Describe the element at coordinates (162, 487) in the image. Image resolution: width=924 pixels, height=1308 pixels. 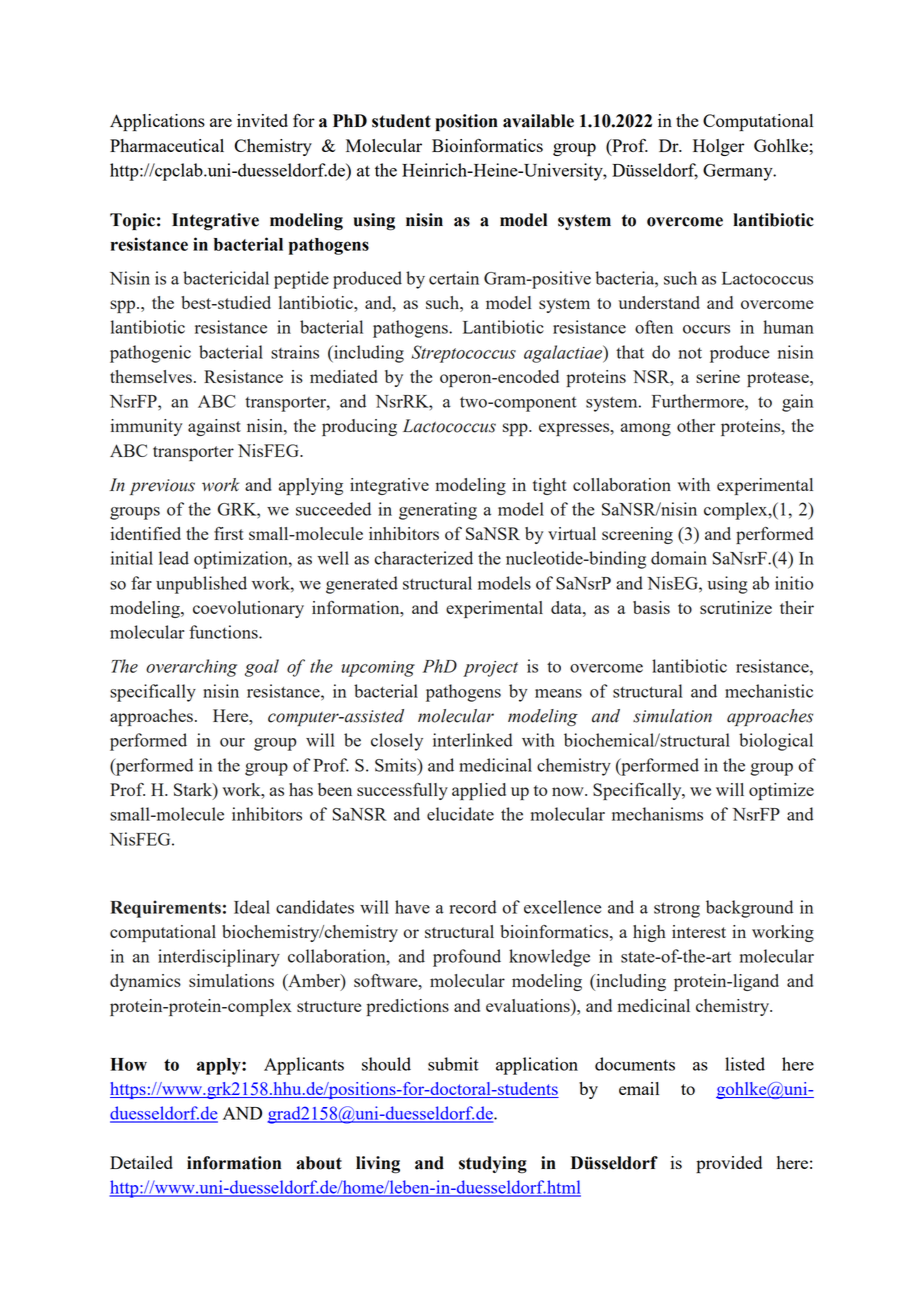
I see `previous` at that location.
